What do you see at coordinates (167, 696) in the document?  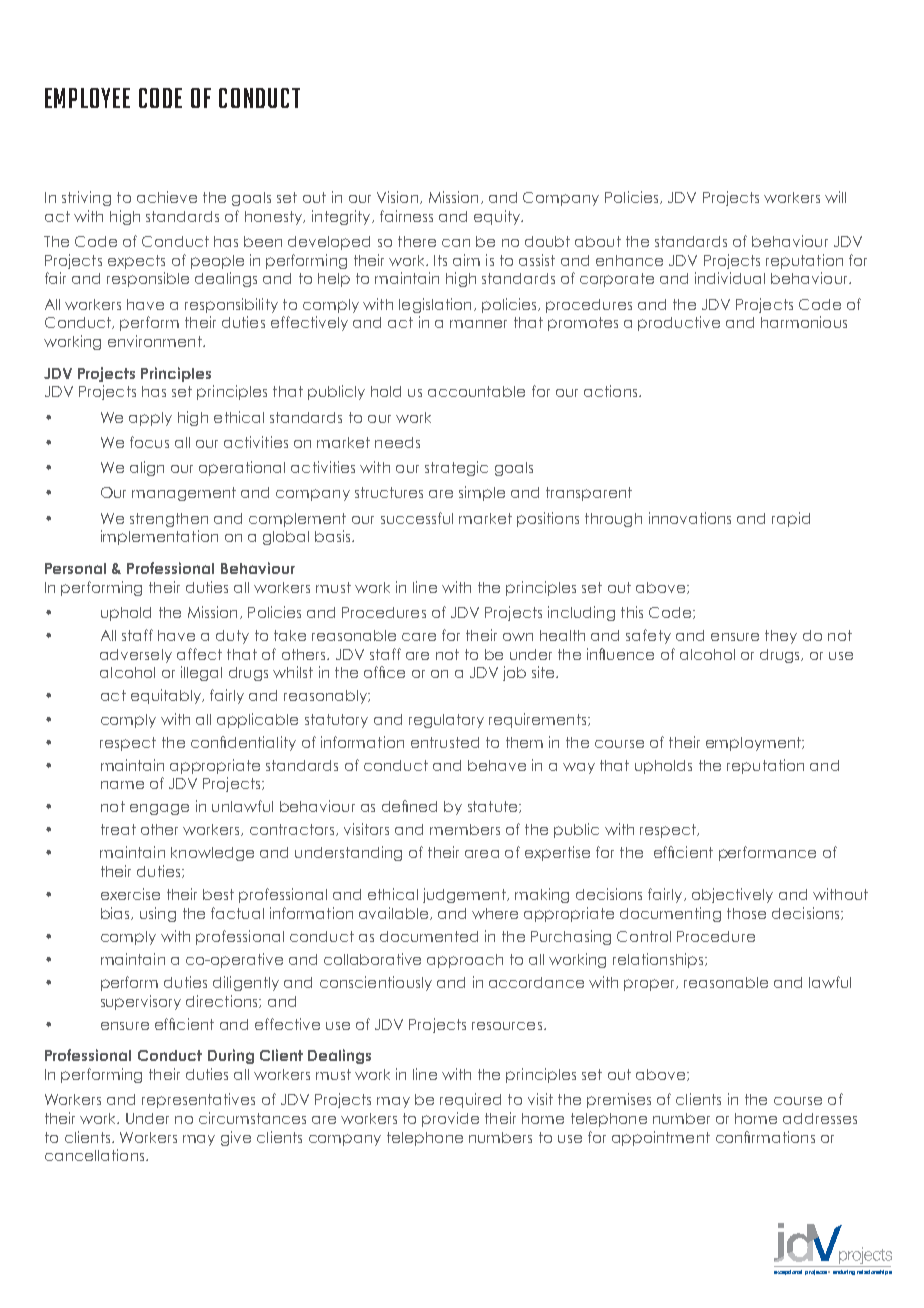 I see `equitably` at bounding box center [167, 696].
